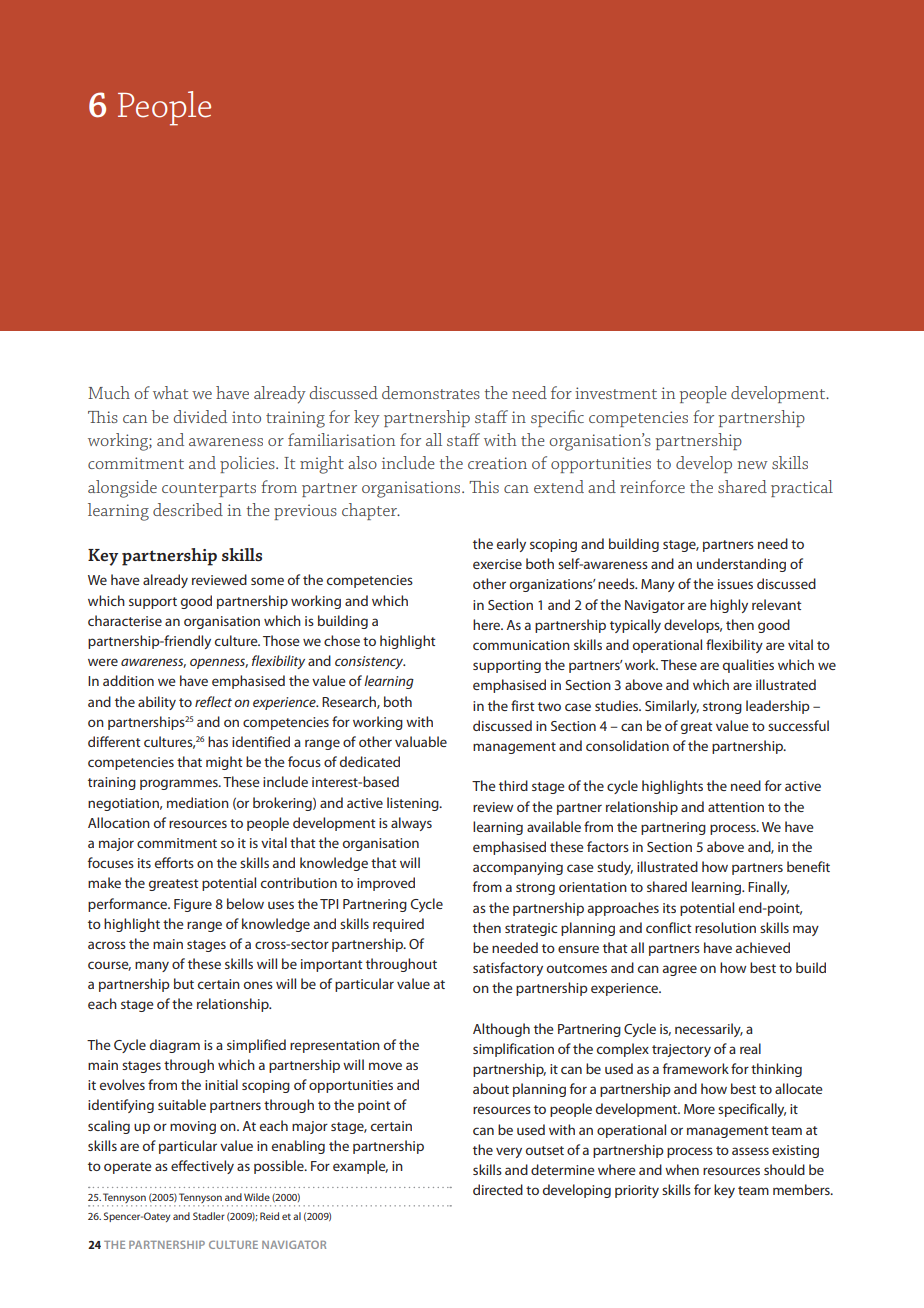 The width and height of the document is (924, 1308). Describe the element at coordinates (202, 1167) in the document. I see `effectively` at that location.
